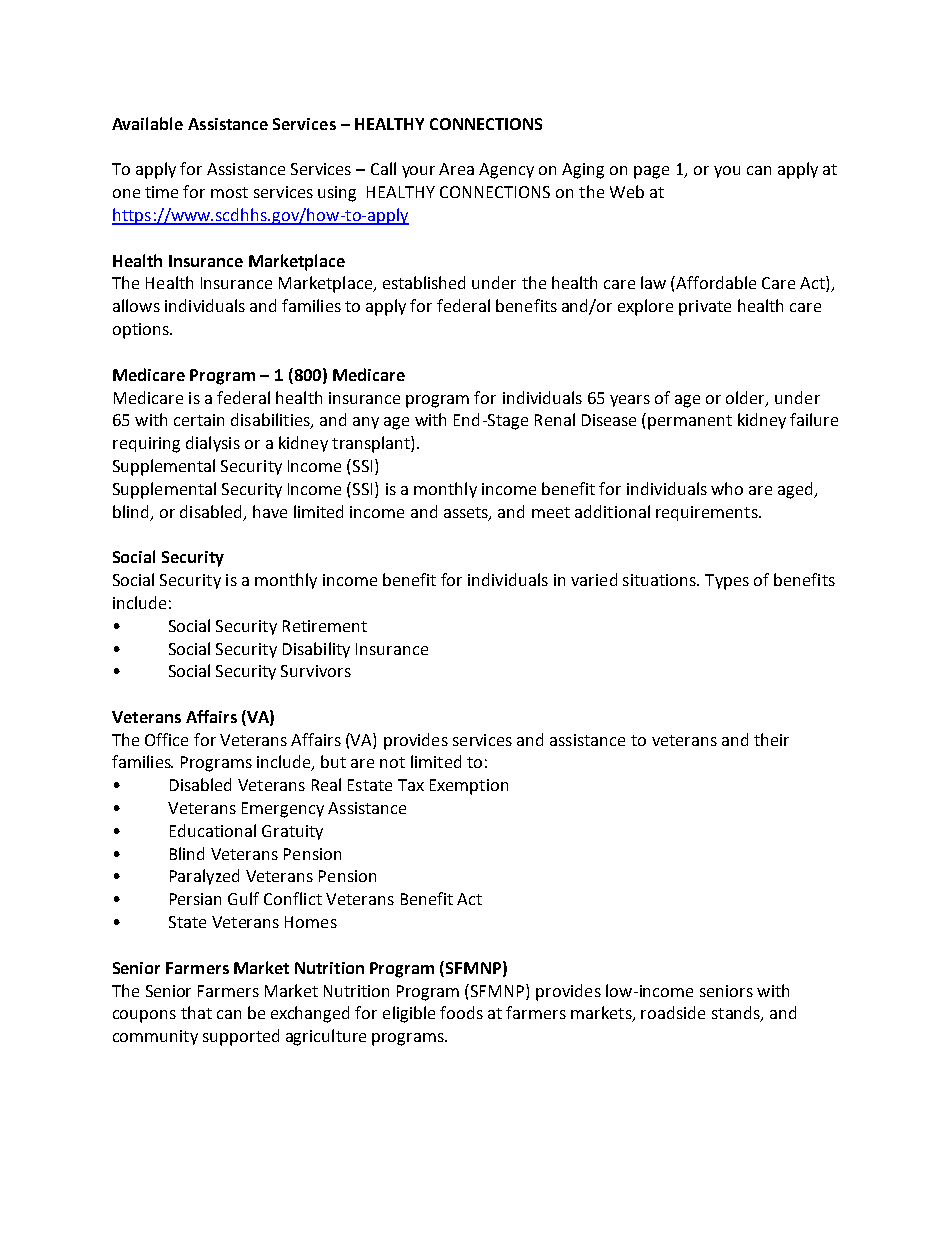 Image resolution: width=952 pixels, height=1233 pixels. What do you see at coordinates (469, 787) in the screenshot?
I see `Exemption` at bounding box center [469, 787].
